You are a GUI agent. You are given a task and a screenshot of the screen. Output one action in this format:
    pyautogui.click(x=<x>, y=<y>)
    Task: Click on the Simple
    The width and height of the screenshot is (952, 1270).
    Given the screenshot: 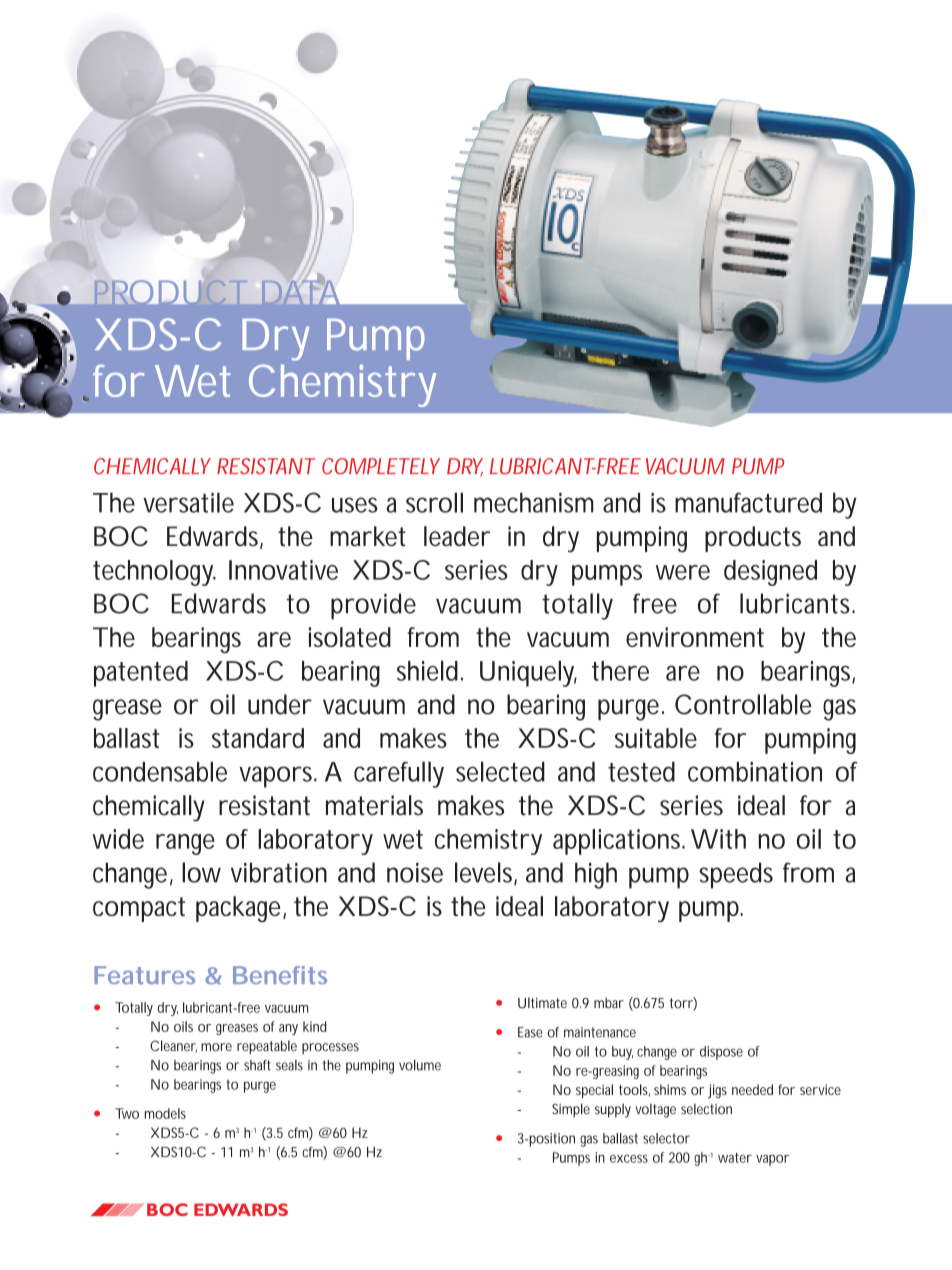 What is the action you would take?
    pyautogui.click(x=571, y=1110)
